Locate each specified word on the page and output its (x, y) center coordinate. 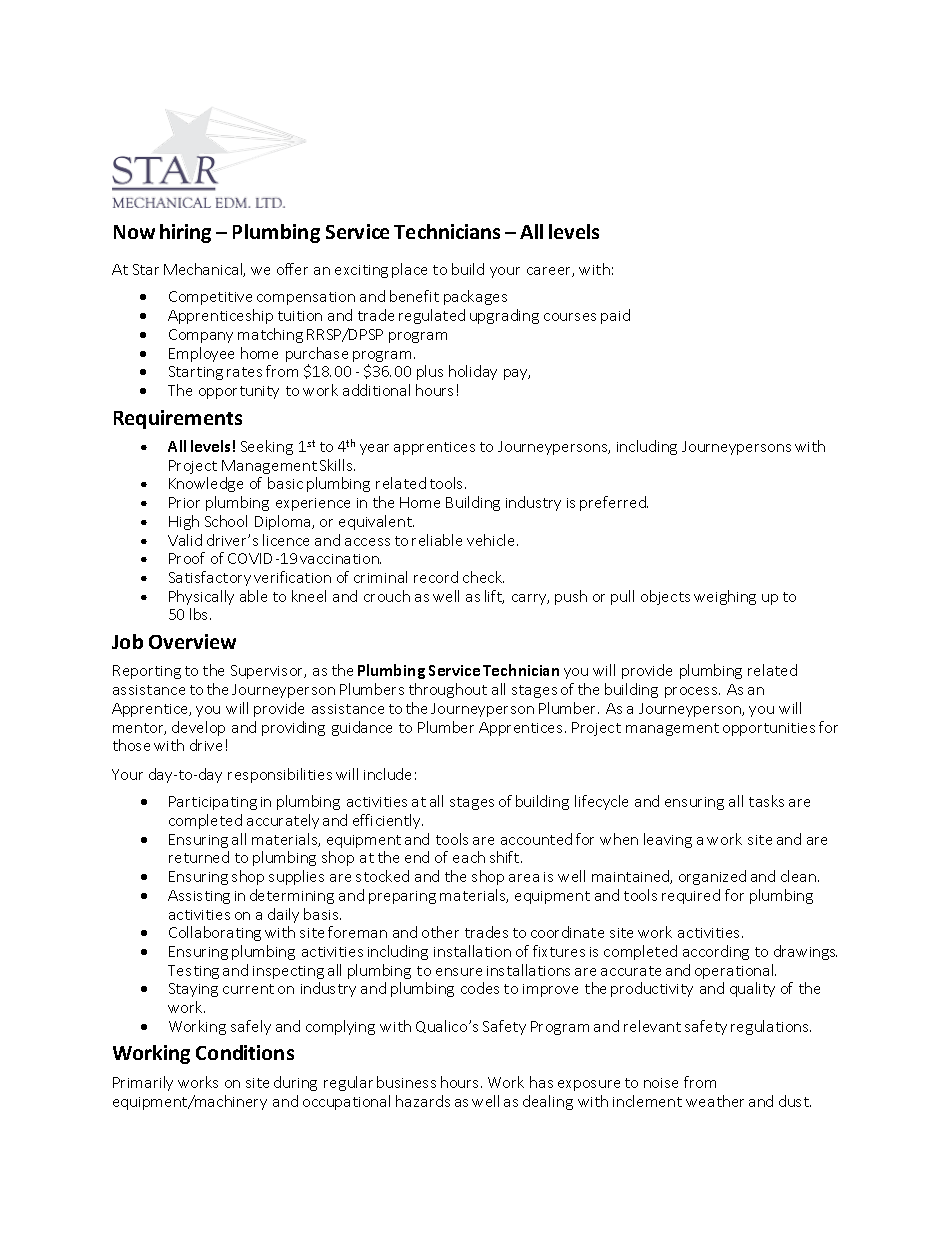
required (691, 896)
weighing (725, 597)
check (483, 577)
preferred (614, 503)
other (440, 932)
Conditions (245, 1052)
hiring (185, 233)
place (409, 270)
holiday (473, 372)
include (387, 774)
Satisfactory (210, 578)
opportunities (769, 729)
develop (198, 728)
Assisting (199, 897)
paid (615, 316)
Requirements (178, 419)
